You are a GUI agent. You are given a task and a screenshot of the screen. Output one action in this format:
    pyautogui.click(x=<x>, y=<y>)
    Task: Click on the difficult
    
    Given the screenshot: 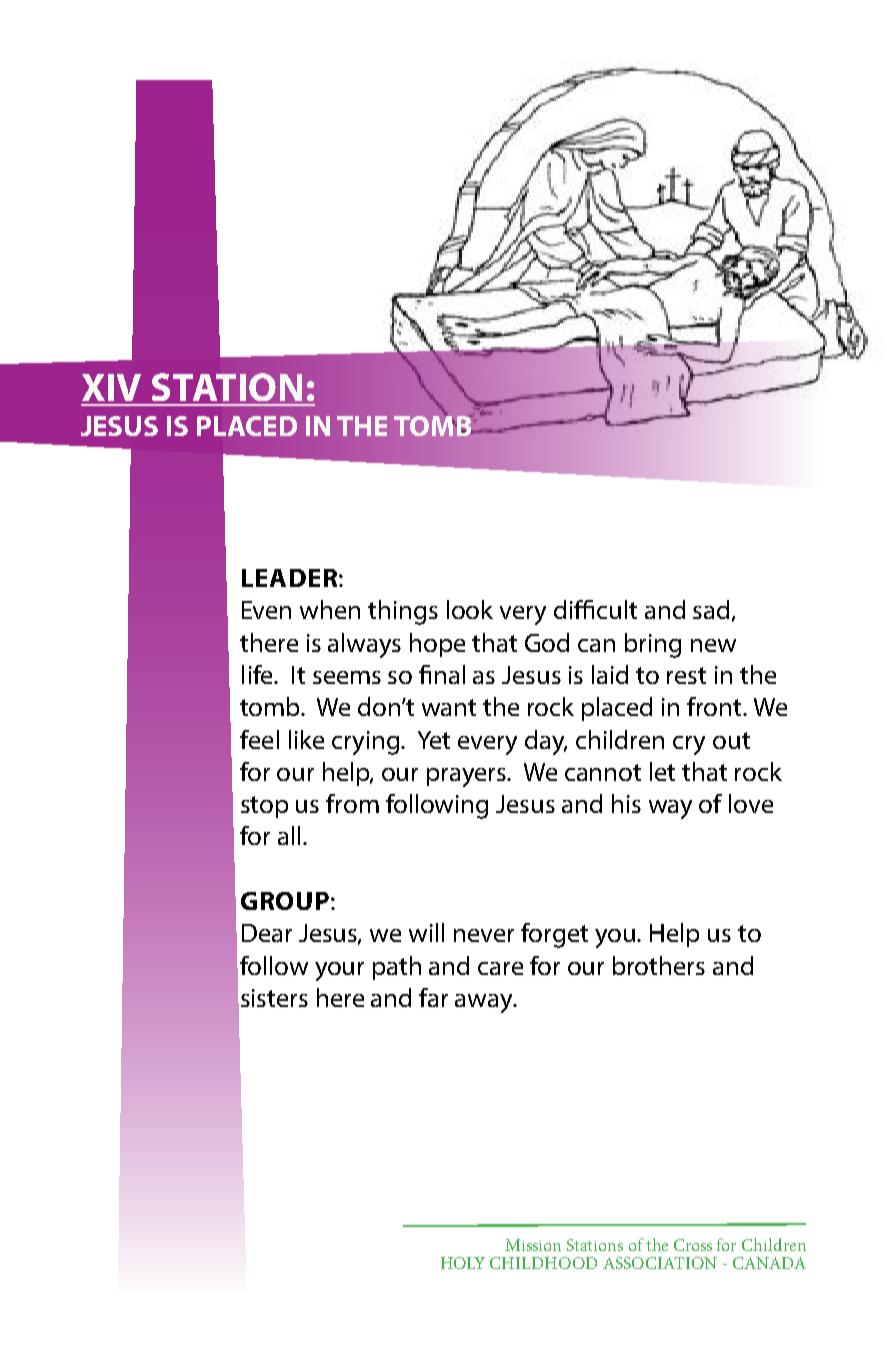 What is the action you would take?
    pyautogui.click(x=595, y=609)
